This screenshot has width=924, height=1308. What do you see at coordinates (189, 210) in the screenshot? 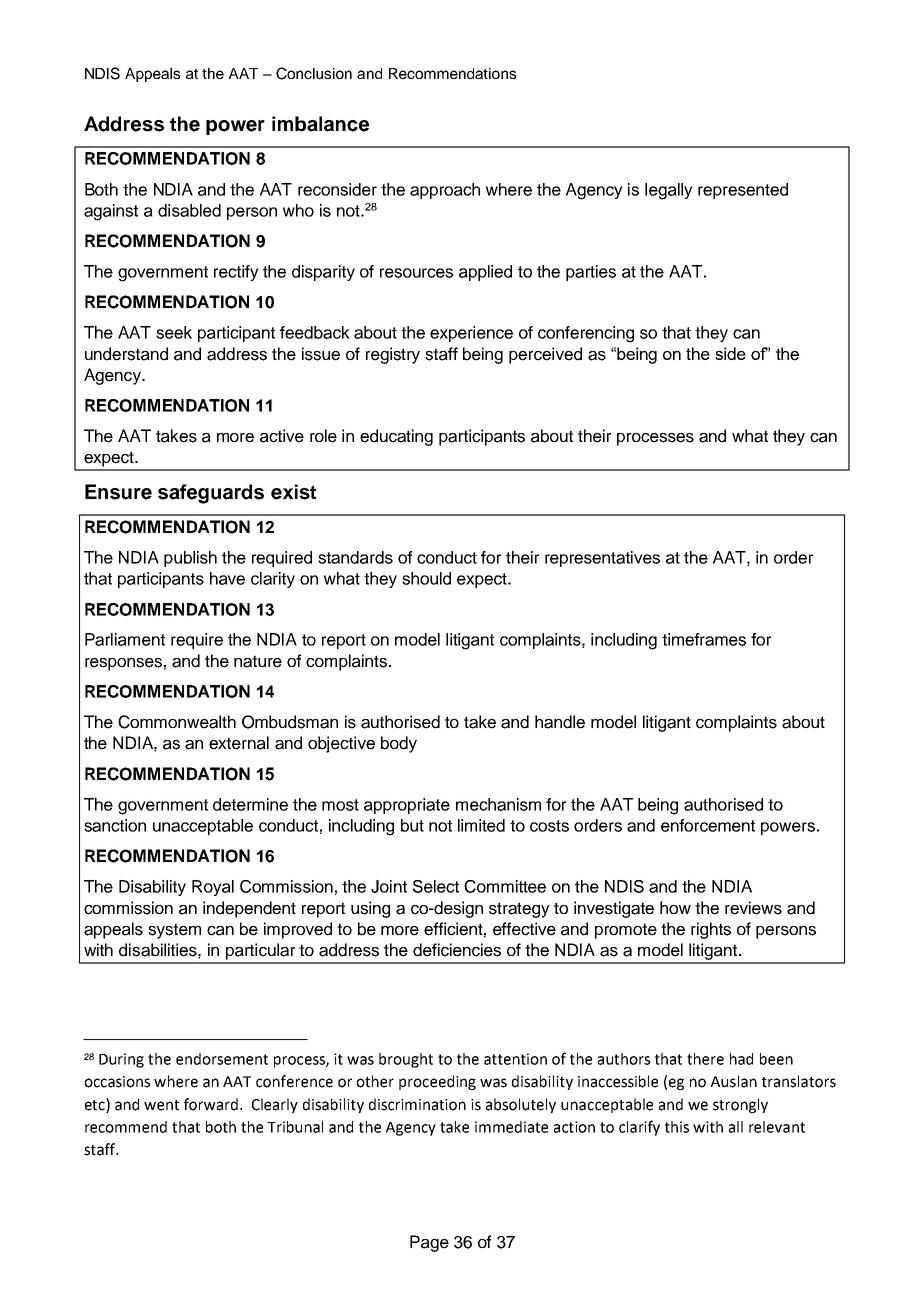
I see `disabled` at bounding box center [189, 210].
